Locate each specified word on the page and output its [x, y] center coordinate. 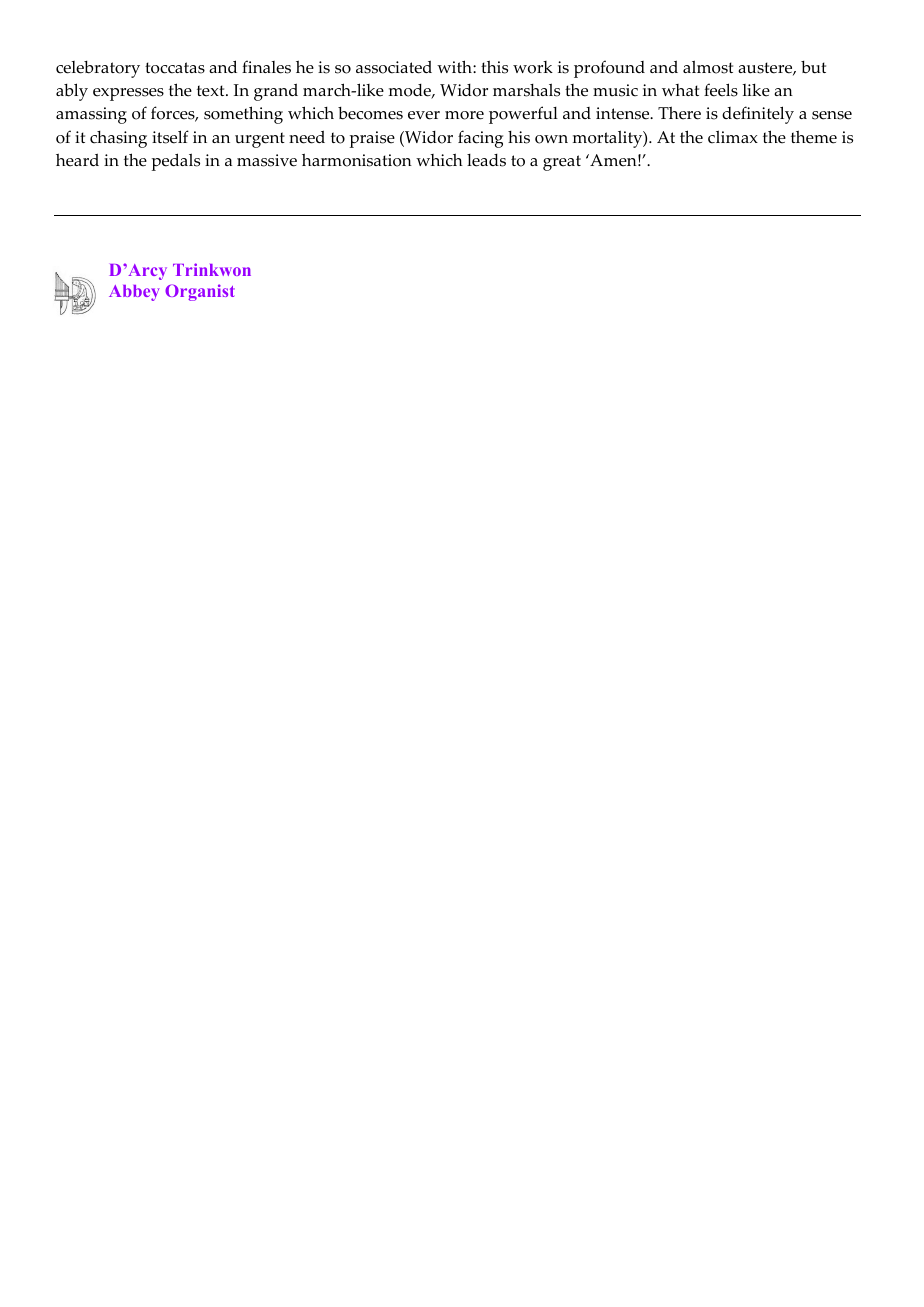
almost [708, 67]
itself [170, 137]
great [562, 163]
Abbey [134, 293]
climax [733, 137]
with [455, 66]
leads [486, 160]
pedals [176, 162]
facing [480, 139]
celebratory [98, 69]
